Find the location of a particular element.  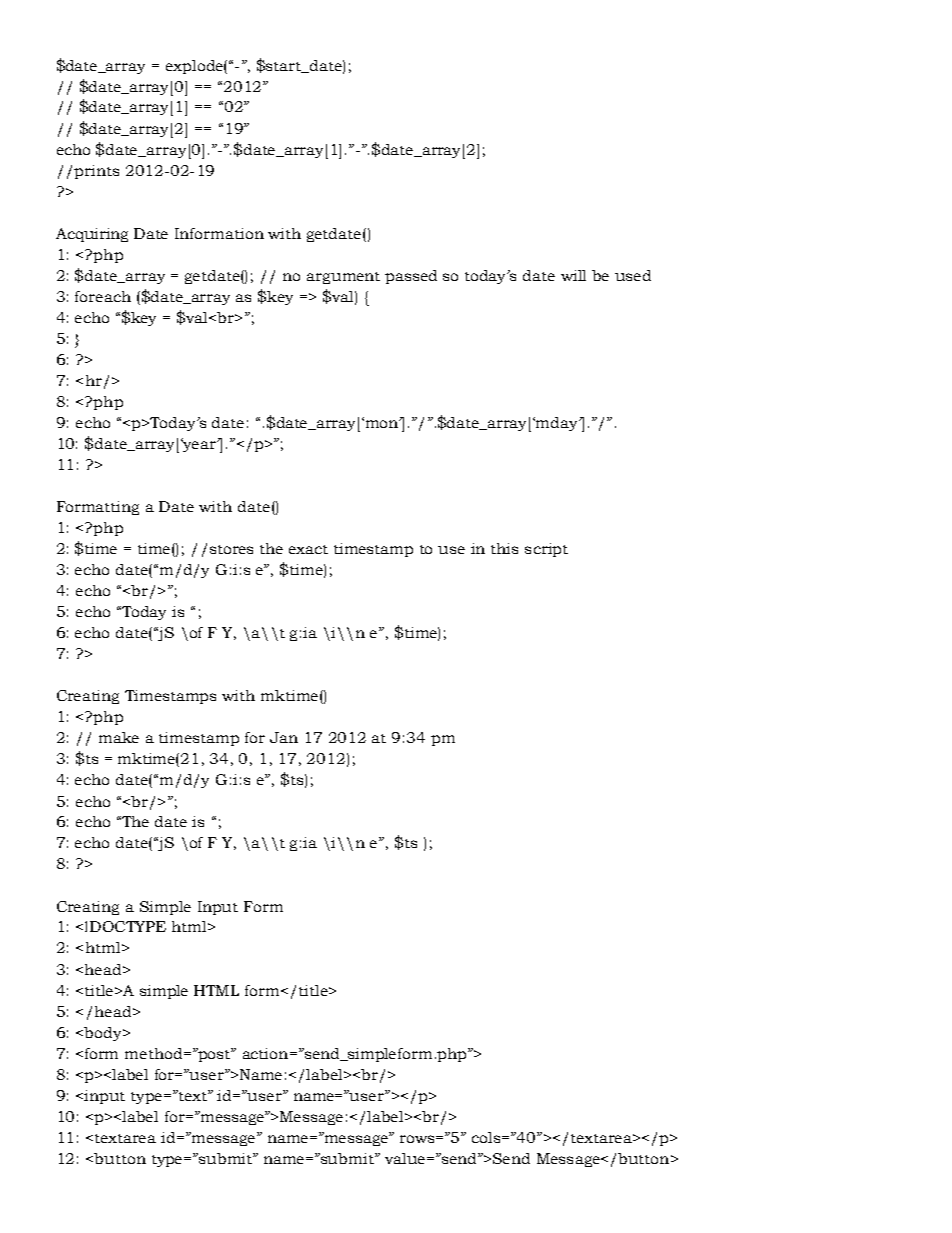

foreach is located at coordinates (103, 296).
